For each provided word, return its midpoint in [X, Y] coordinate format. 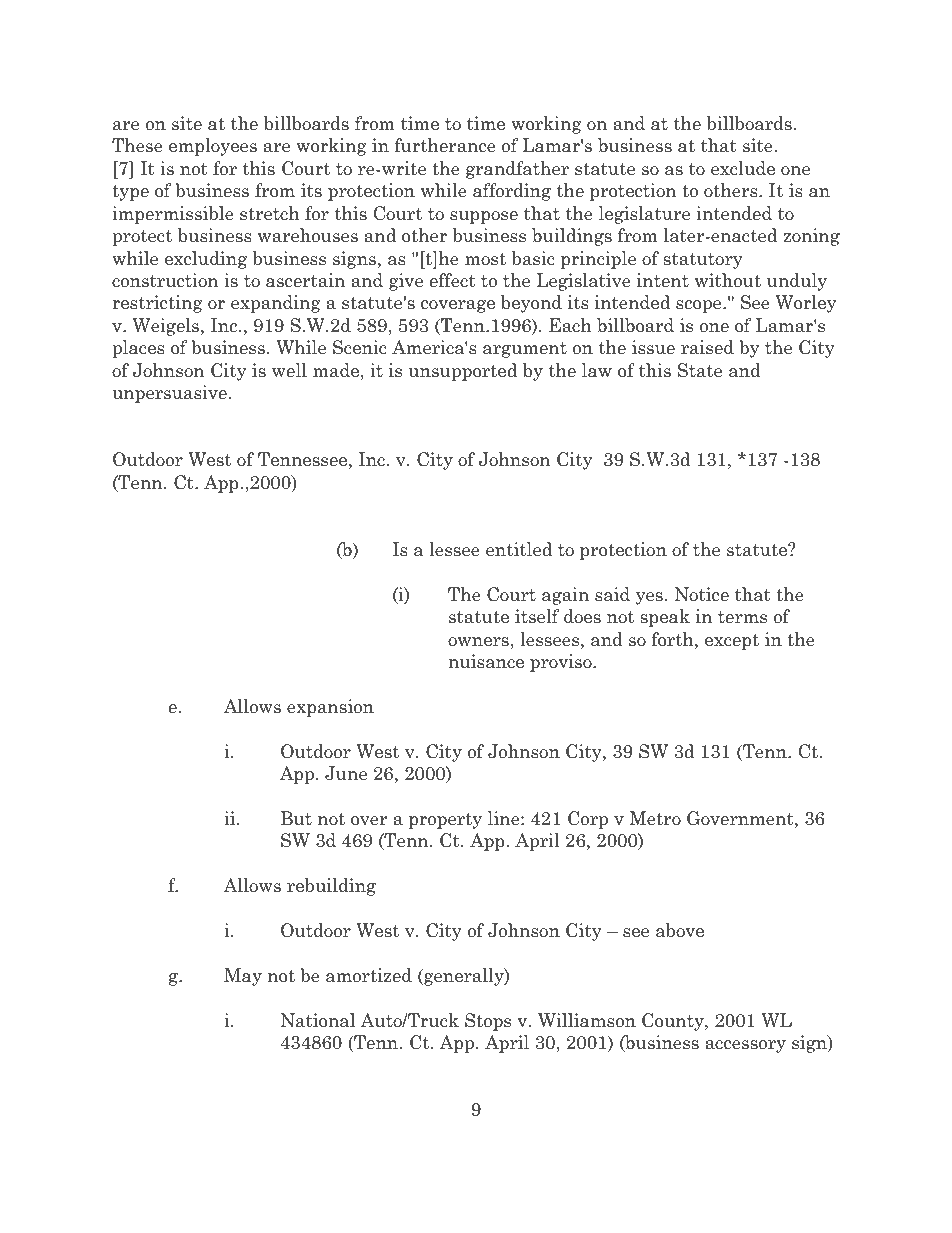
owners [478, 642]
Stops [488, 1022]
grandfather [517, 170]
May [243, 977]
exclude [743, 168]
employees [213, 147]
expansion [330, 708]
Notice [702, 594]
